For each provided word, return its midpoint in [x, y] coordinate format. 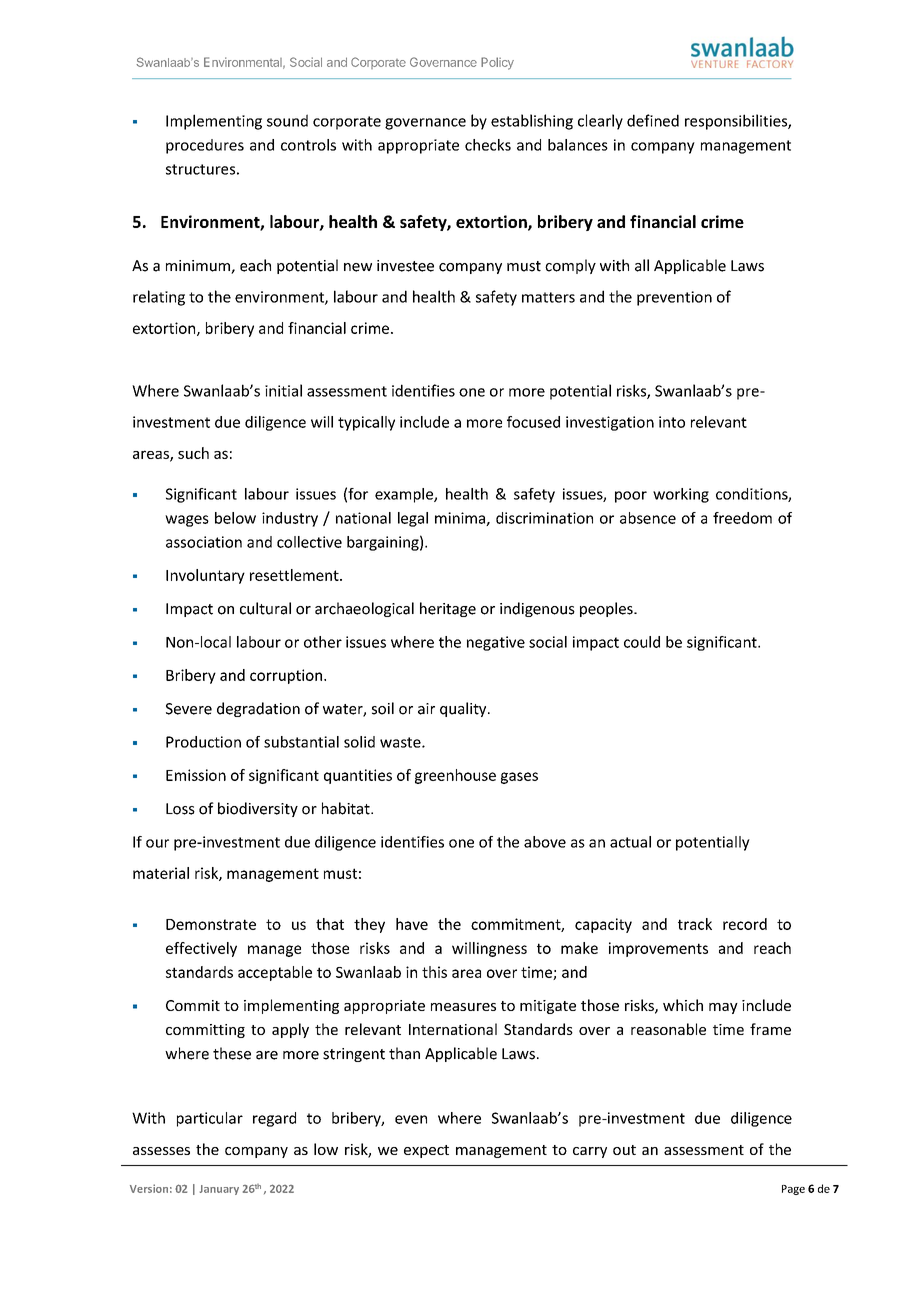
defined [653, 120]
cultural [265, 608]
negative [496, 643]
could [642, 642]
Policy [497, 63]
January [219, 1190]
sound [287, 120]
